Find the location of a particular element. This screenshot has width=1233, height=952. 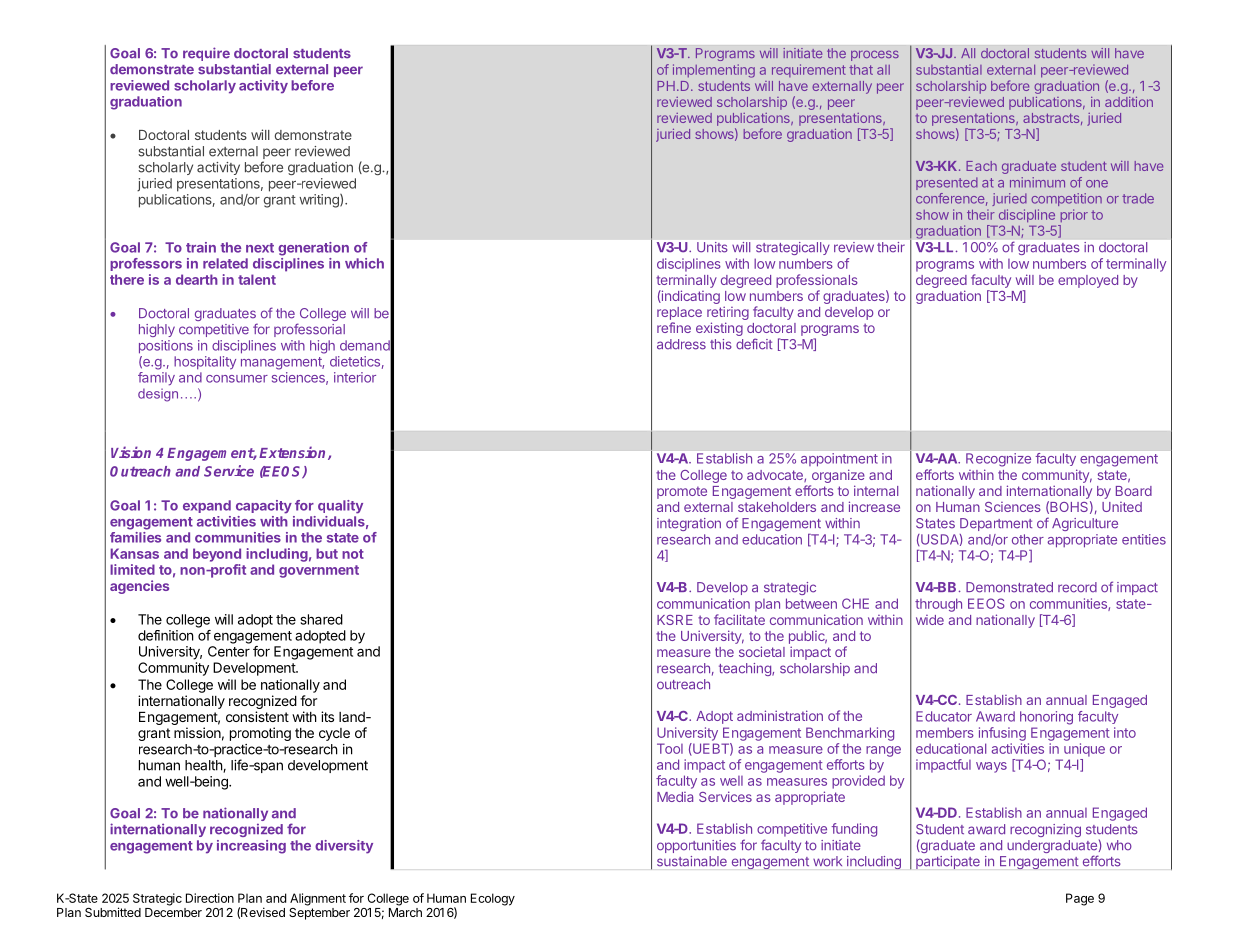

employed is located at coordinates (1088, 281).
